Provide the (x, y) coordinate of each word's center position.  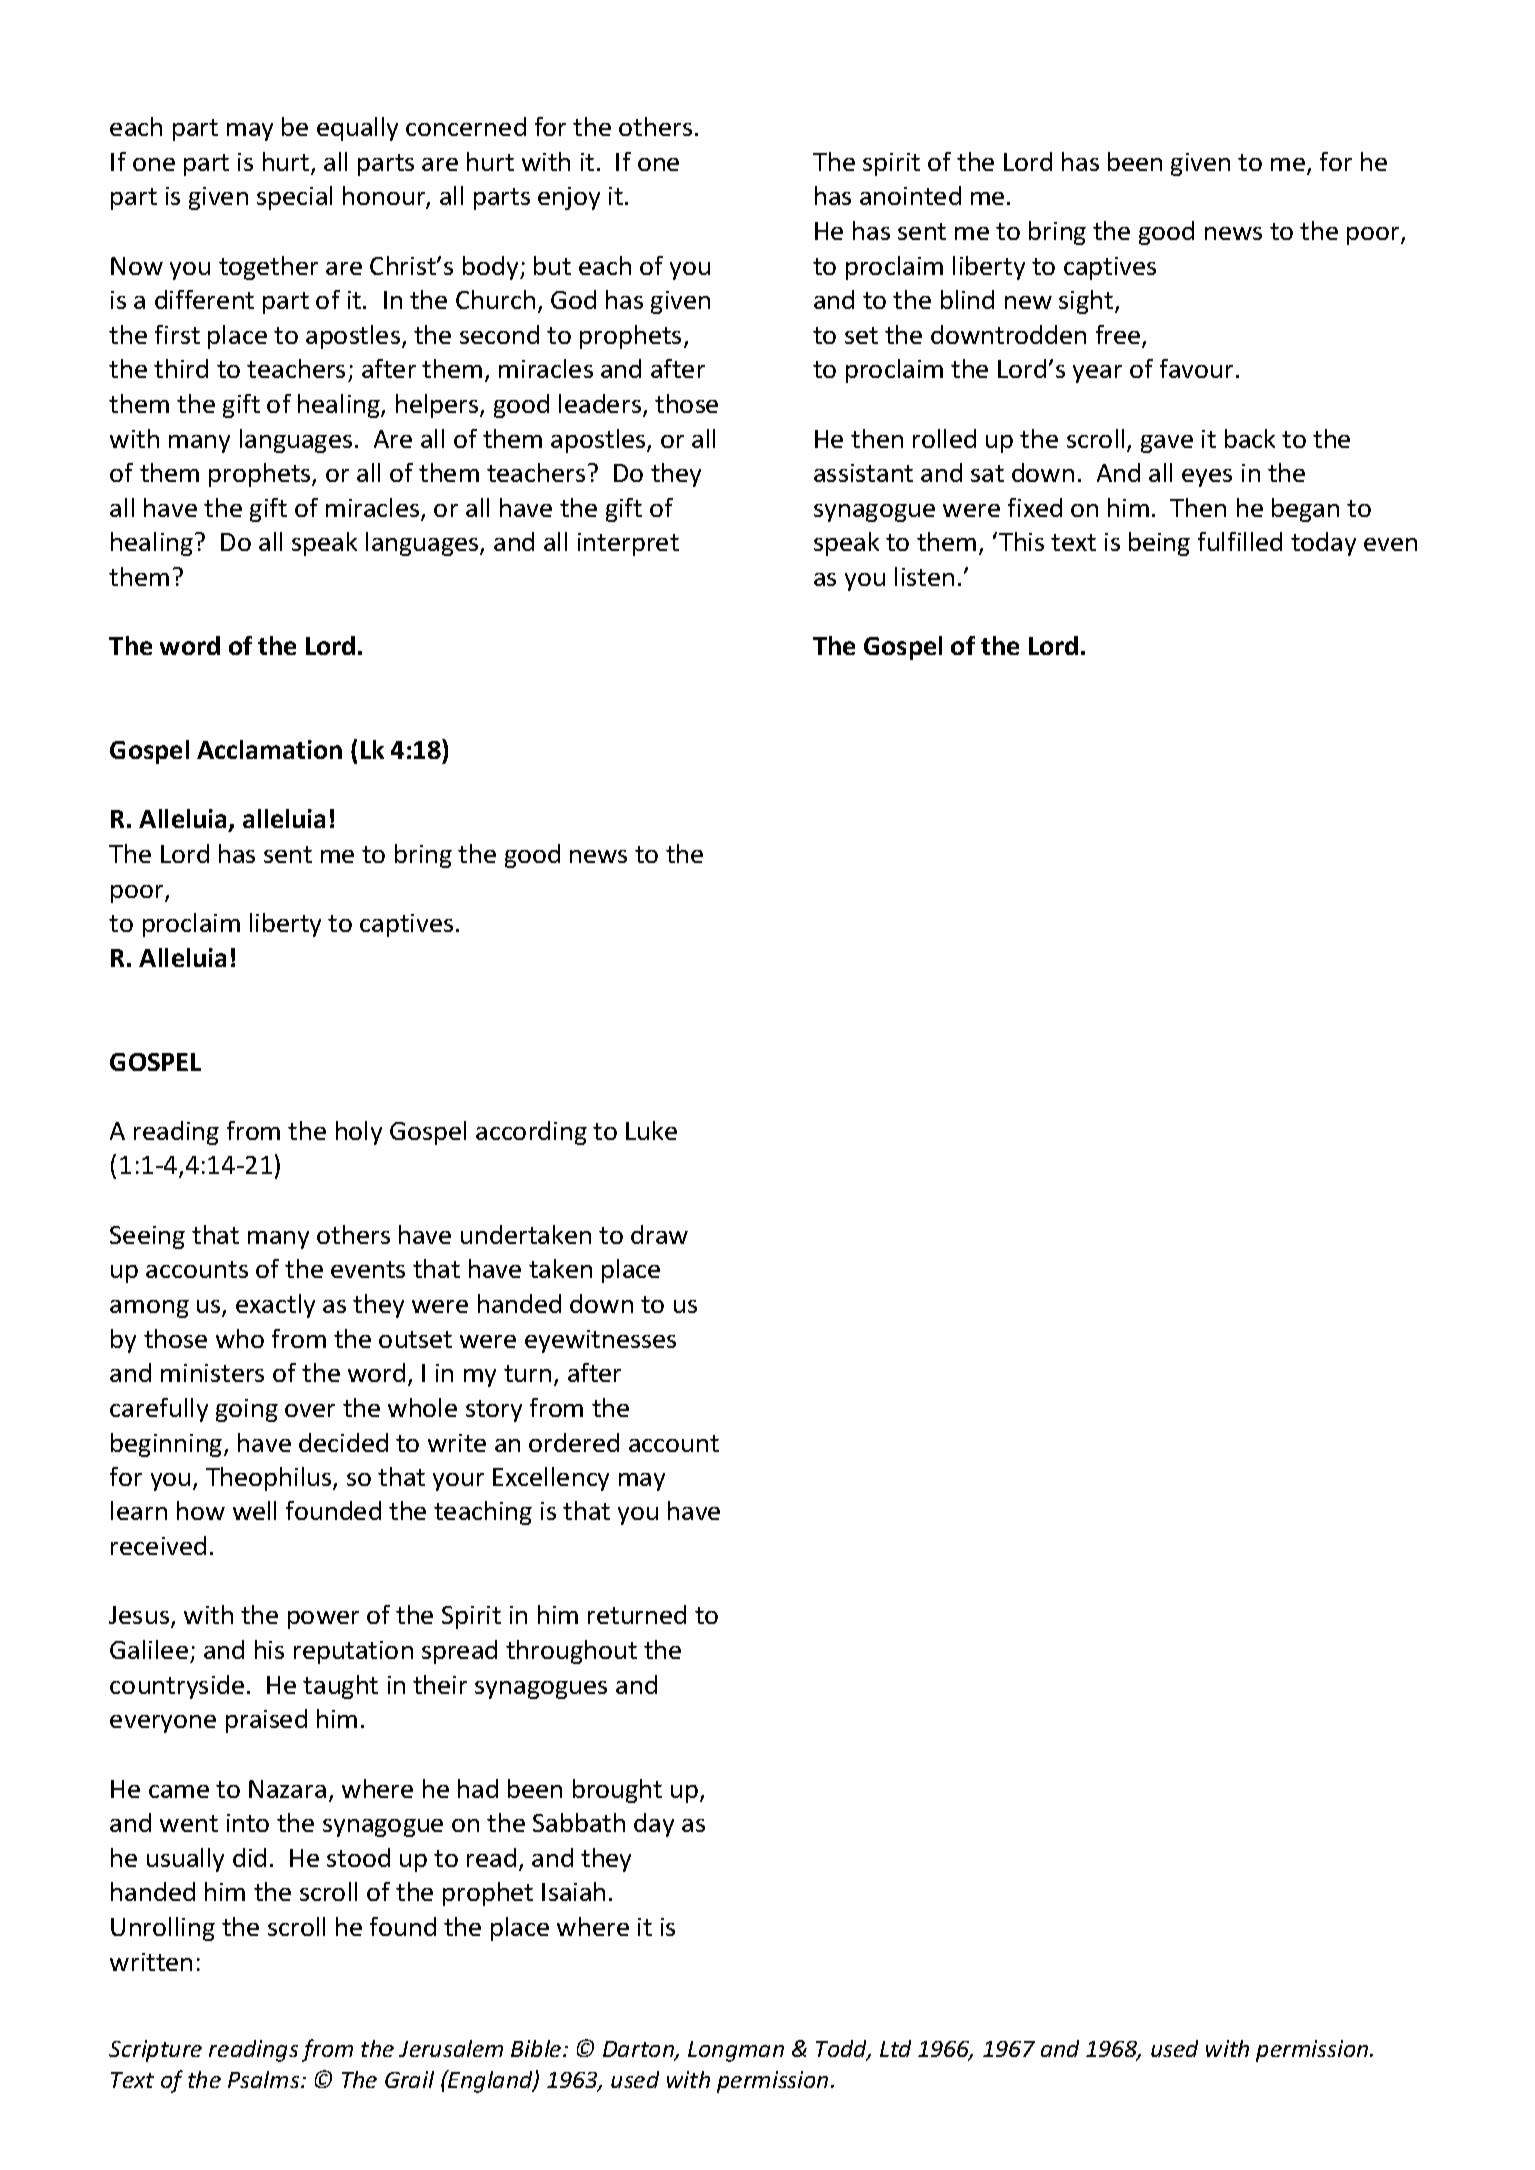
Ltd (895, 2048)
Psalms (265, 2079)
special (294, 198)
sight (1087, 302)
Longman (736, 2051)
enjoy (569, 198)
